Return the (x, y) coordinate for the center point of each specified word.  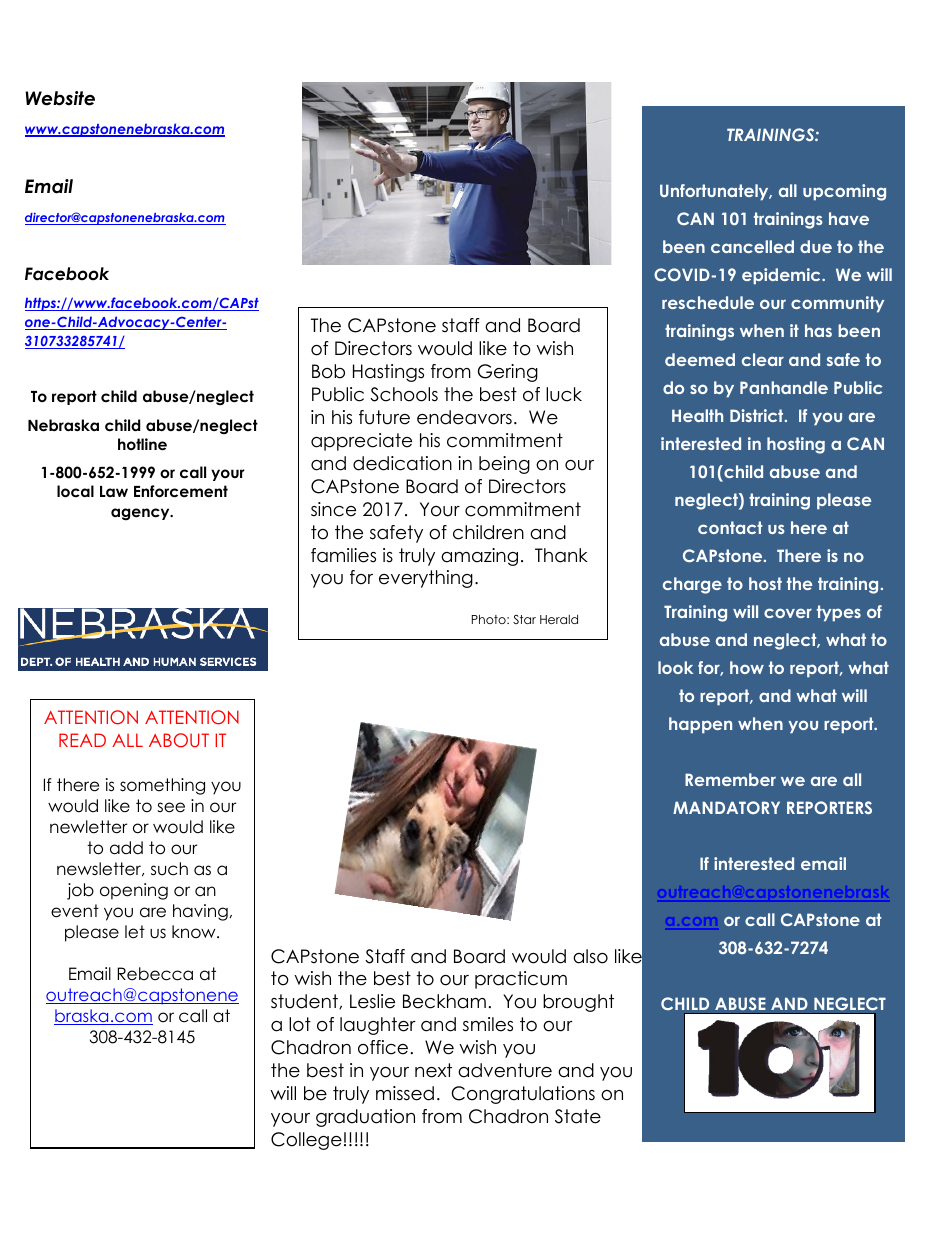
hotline (142, 444)
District (758, 415)
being (504, 465)
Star (524, 619)
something (162, 786)
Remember (730, 779)
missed (405, 1093)
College (306, 1141)
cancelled (752, 246)
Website (60, 98)
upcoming (844, 192)
